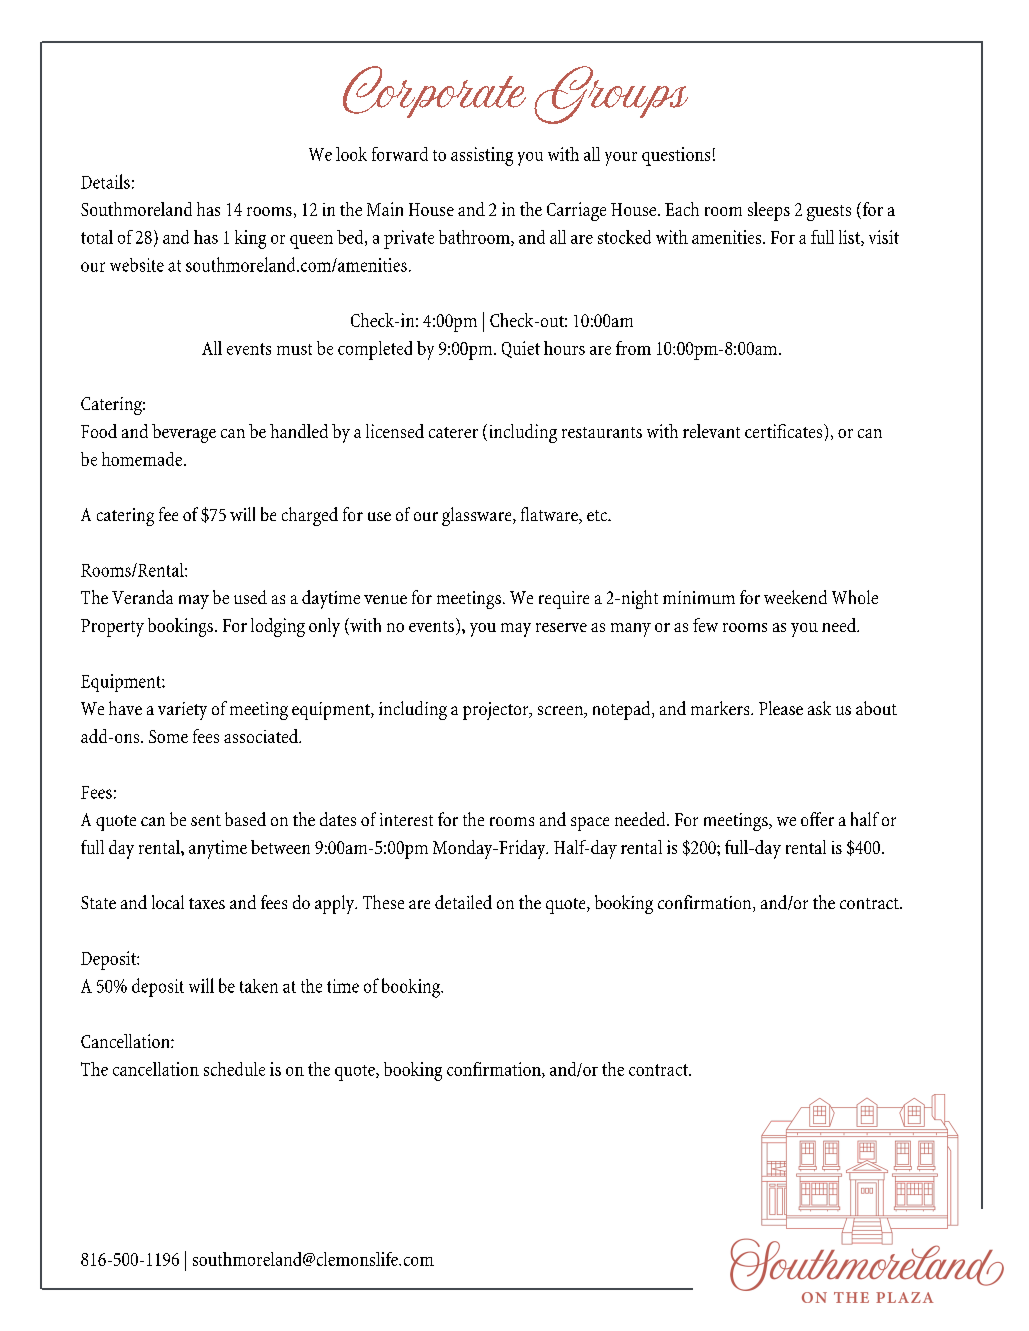  I want to click on homemade, so click(142, 459).
